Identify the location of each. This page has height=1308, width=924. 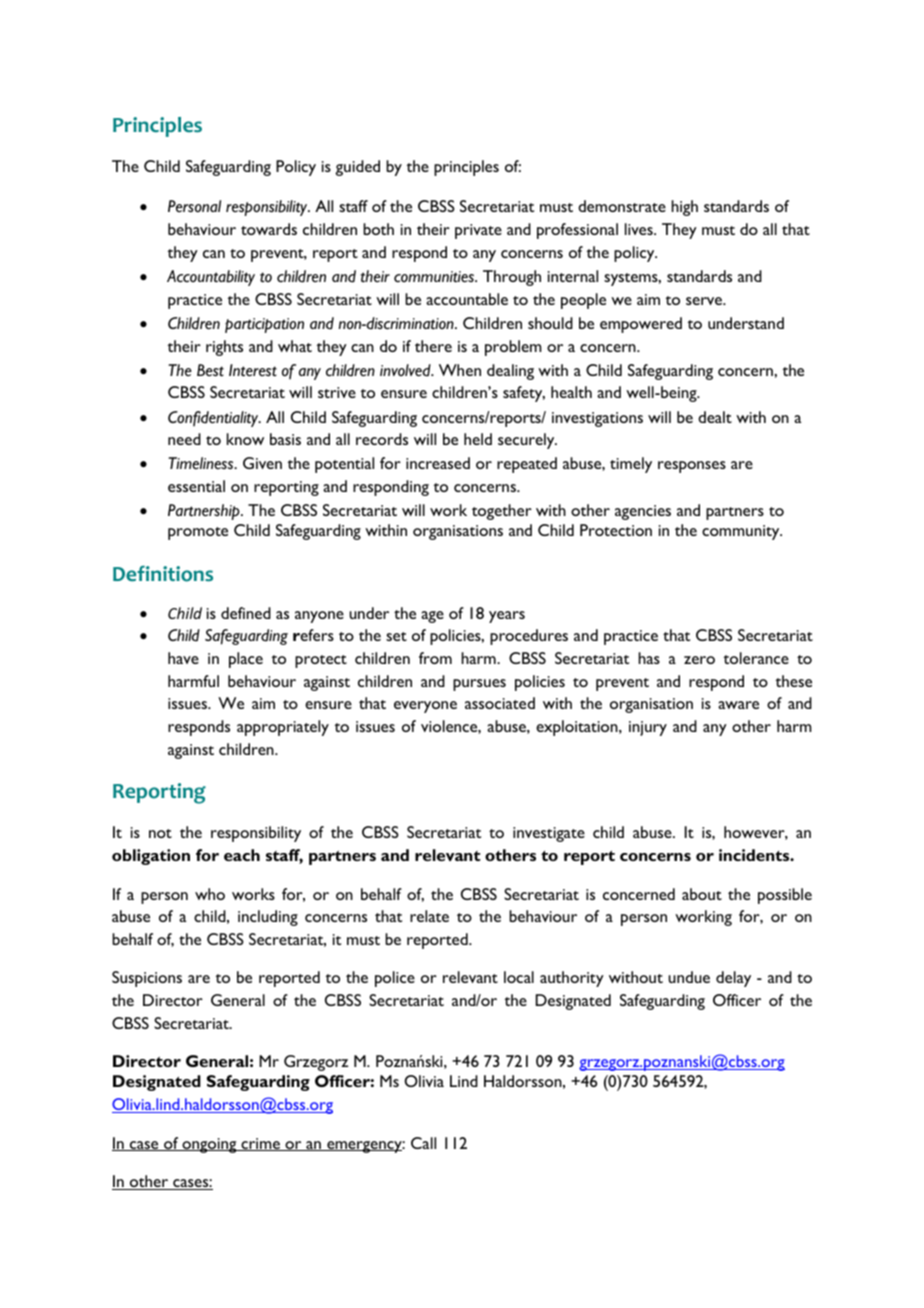
(242, 855).
